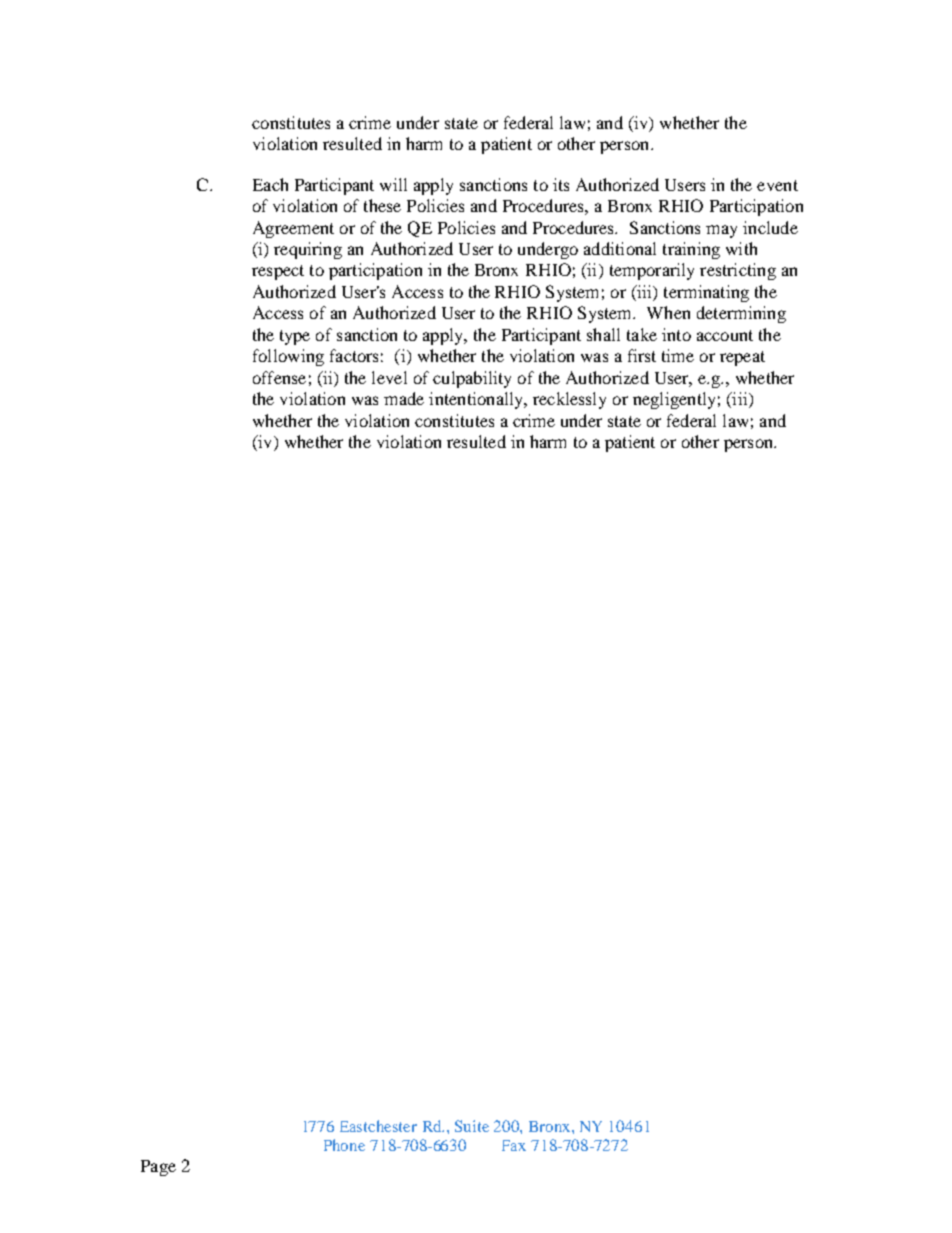 Image resolution: width=952 pixels, height=1233 pixels. Describe the element at coordinates (393, 184) in the screenshot. I see `will` at that location.
